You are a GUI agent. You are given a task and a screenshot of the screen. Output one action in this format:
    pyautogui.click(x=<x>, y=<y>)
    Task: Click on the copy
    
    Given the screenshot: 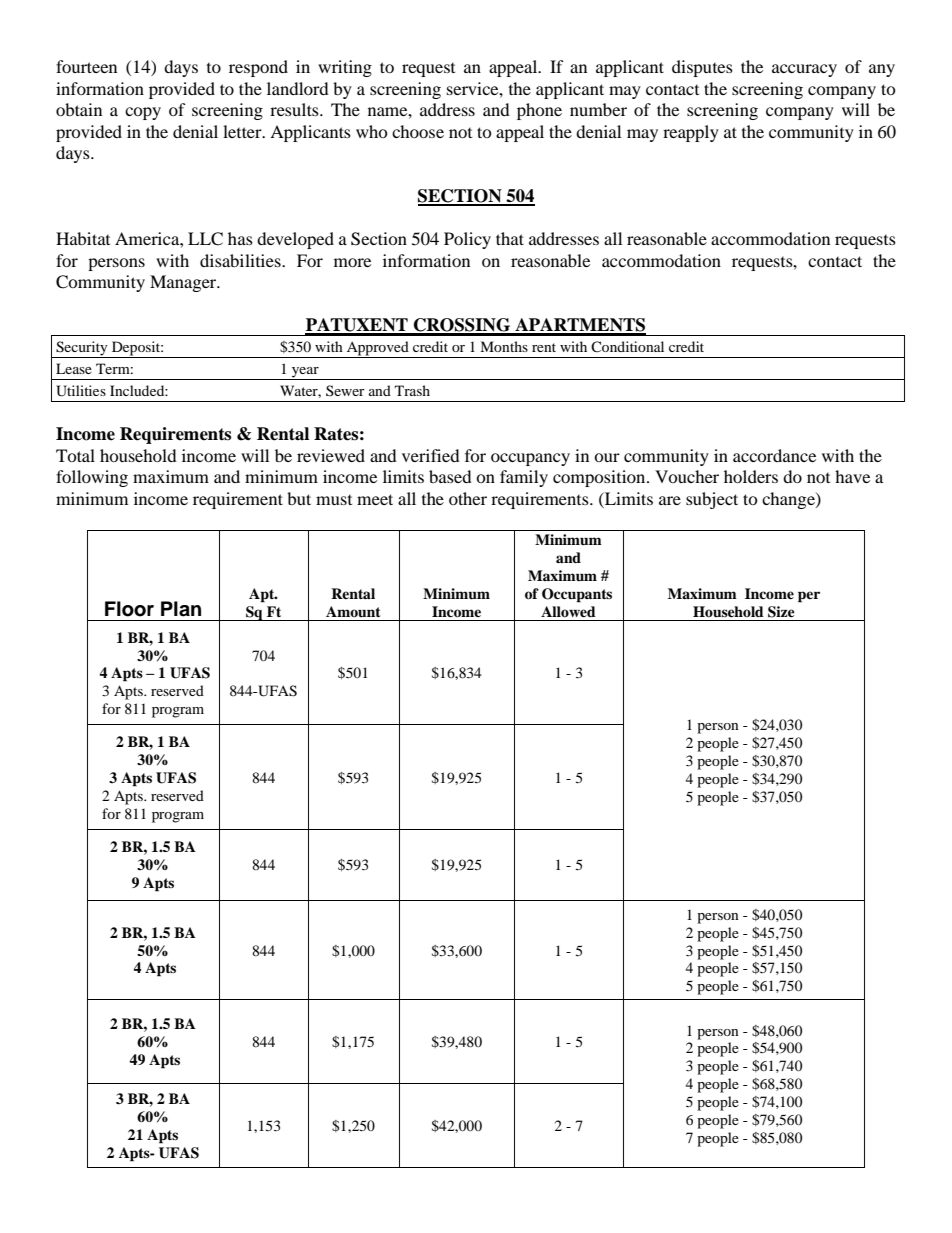 What is the action you would take?
    pyautogui.click(x=143, y=113)
